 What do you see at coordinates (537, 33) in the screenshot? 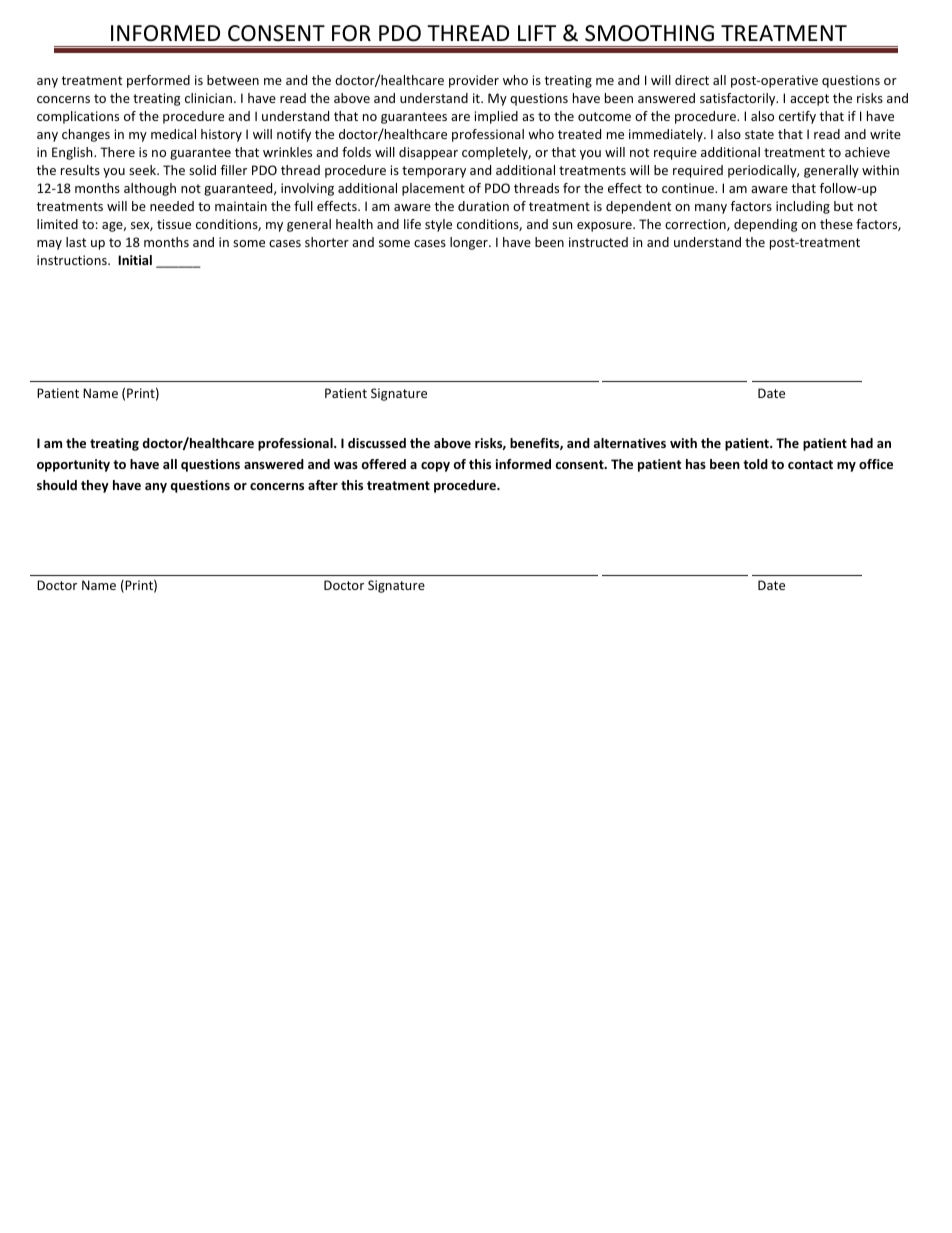
I see `LIFT` at bounding box center [537, 33].
